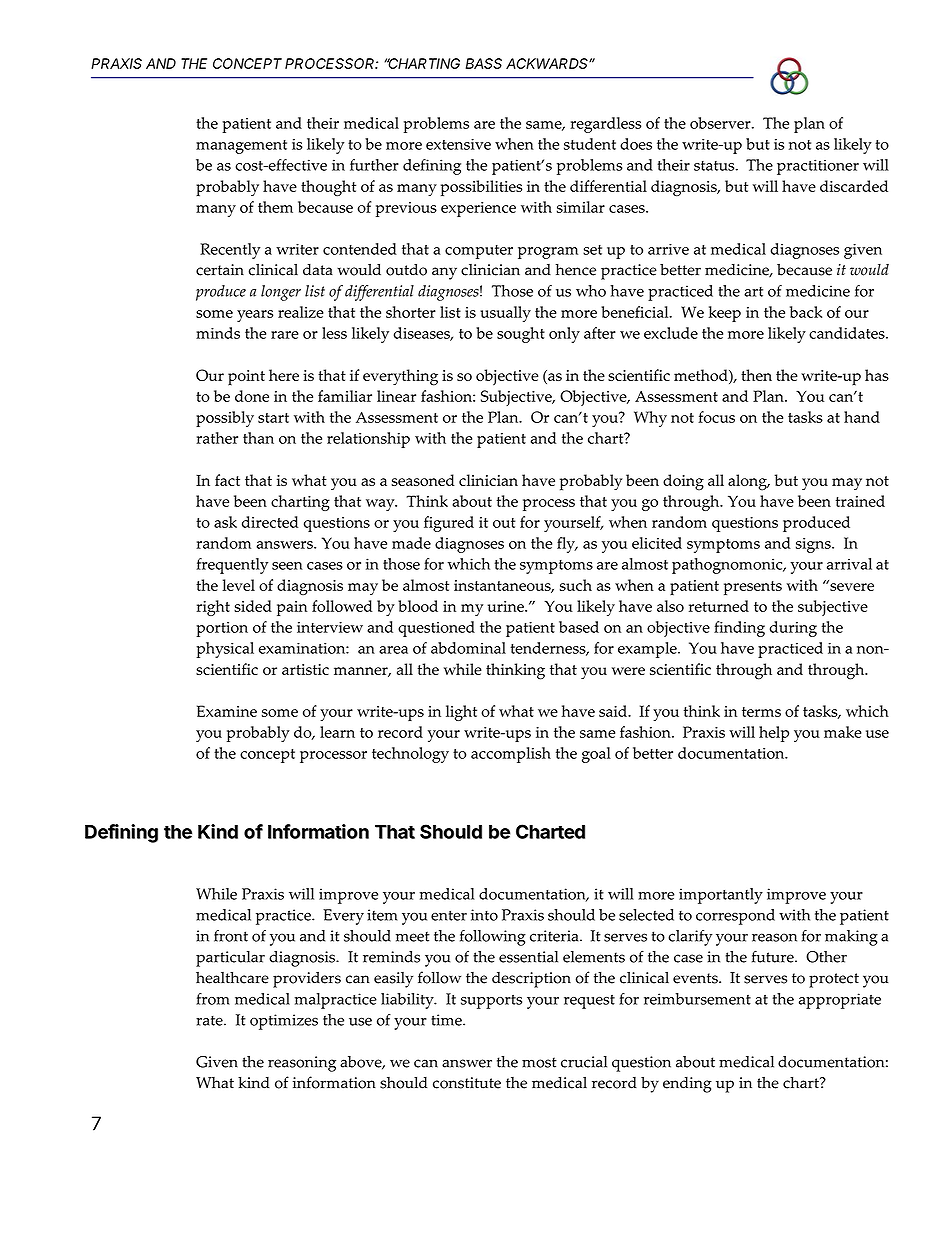  I want to click on management, so click(241, 147).
